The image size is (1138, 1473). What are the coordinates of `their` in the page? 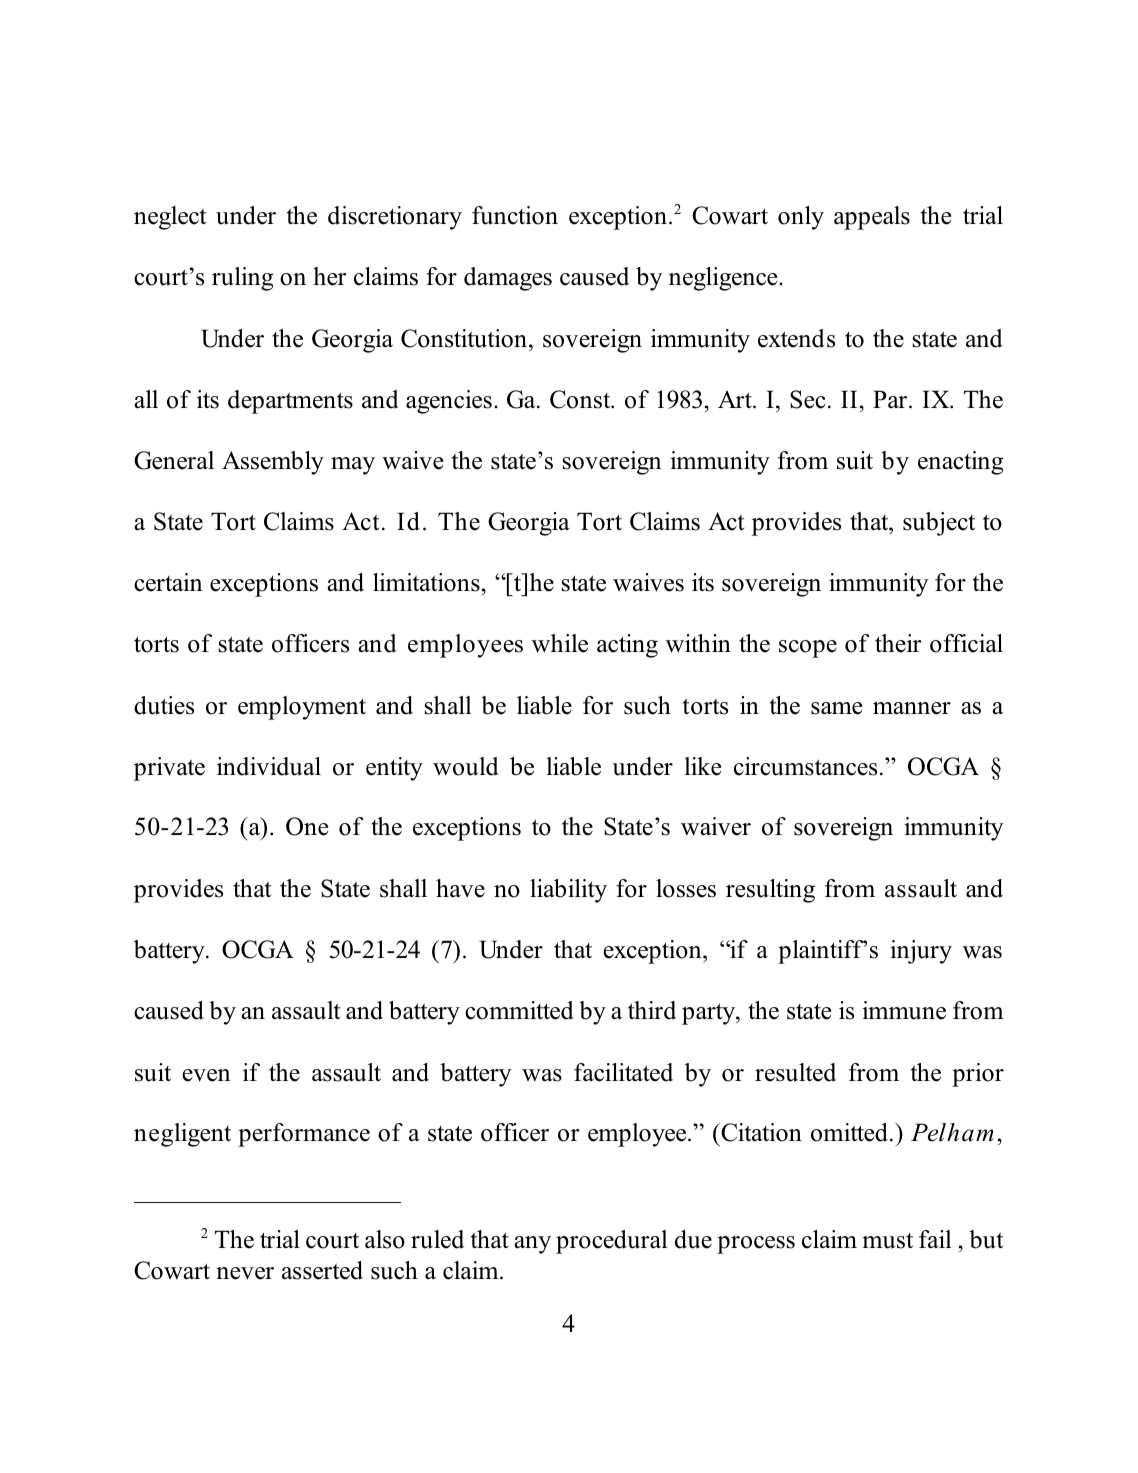 It's located at (898, 643).
